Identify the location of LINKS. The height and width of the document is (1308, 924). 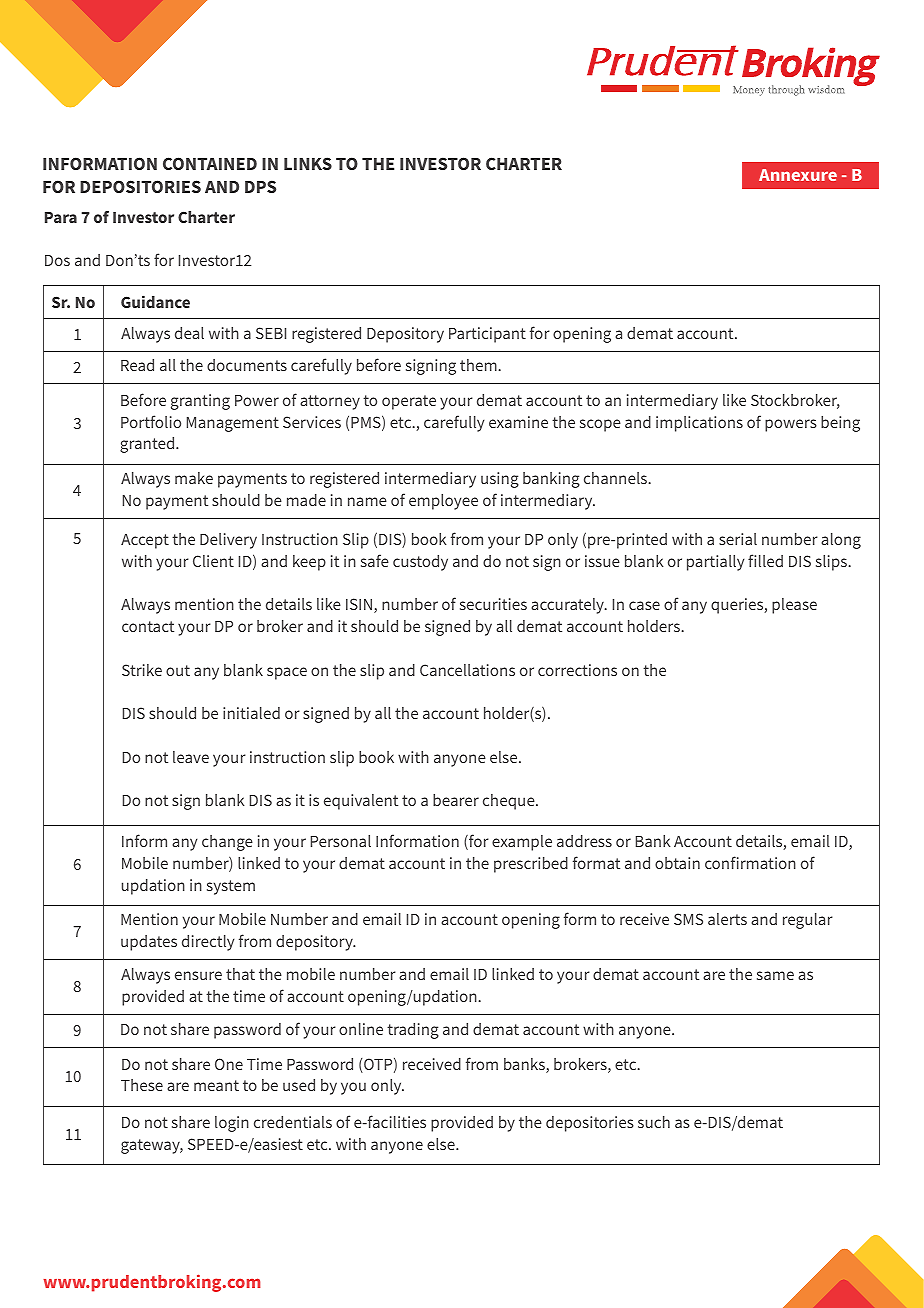
(308, 163).
